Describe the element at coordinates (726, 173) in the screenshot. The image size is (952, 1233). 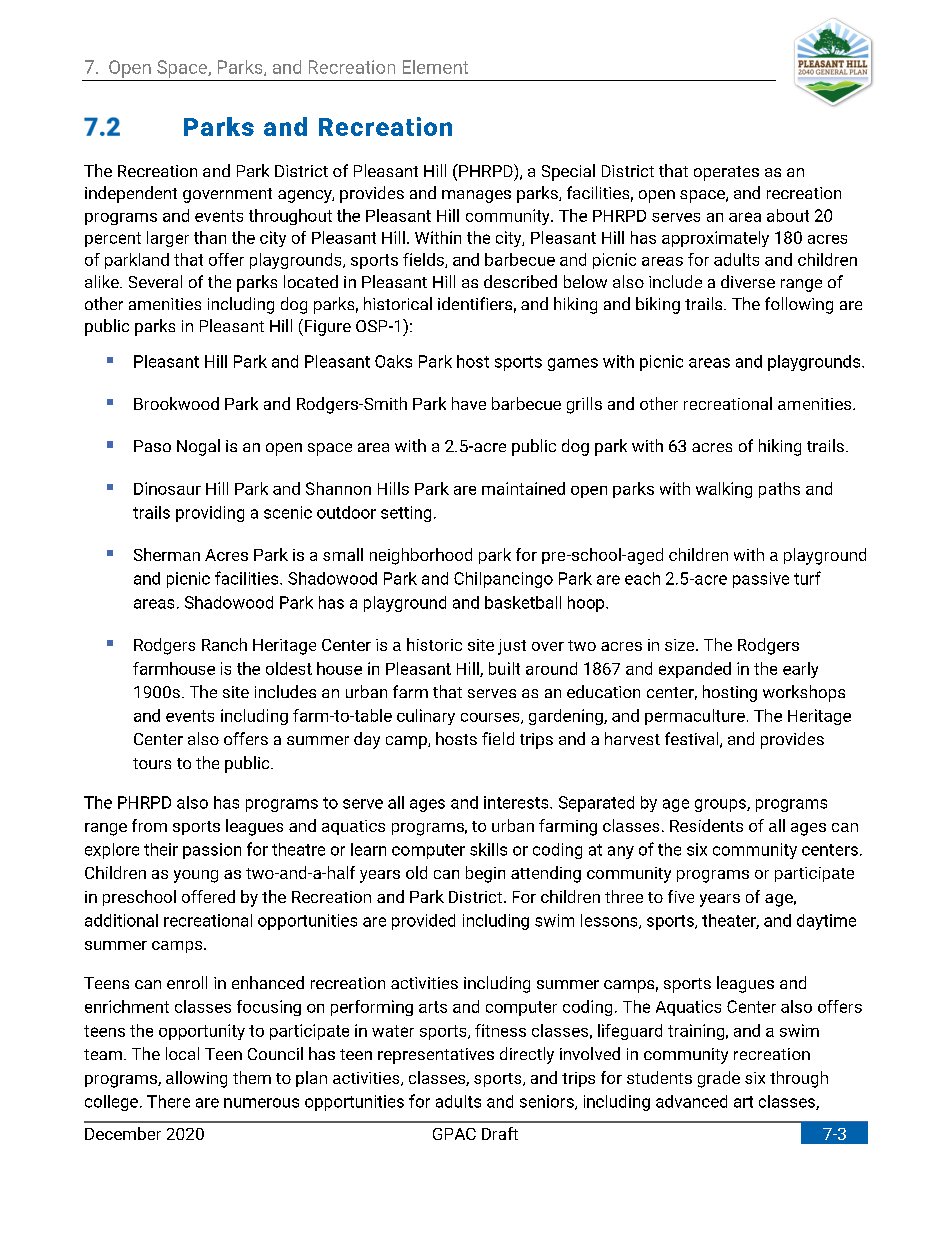
I see `operates` at that location.
